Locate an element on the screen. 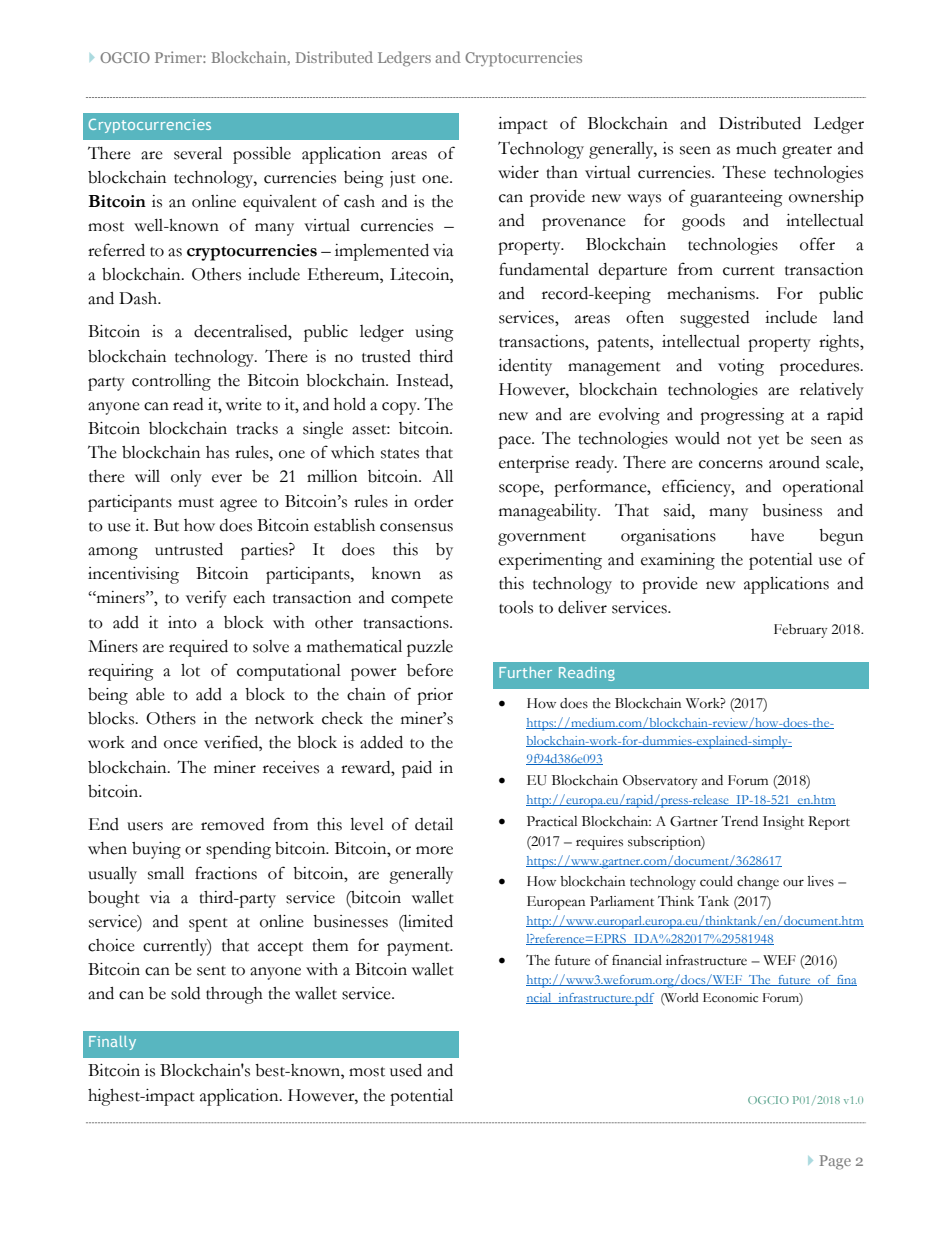 Image resolution: width=952 pixels, height=1233 pixels. sold is located at coordinates (185, 993).
